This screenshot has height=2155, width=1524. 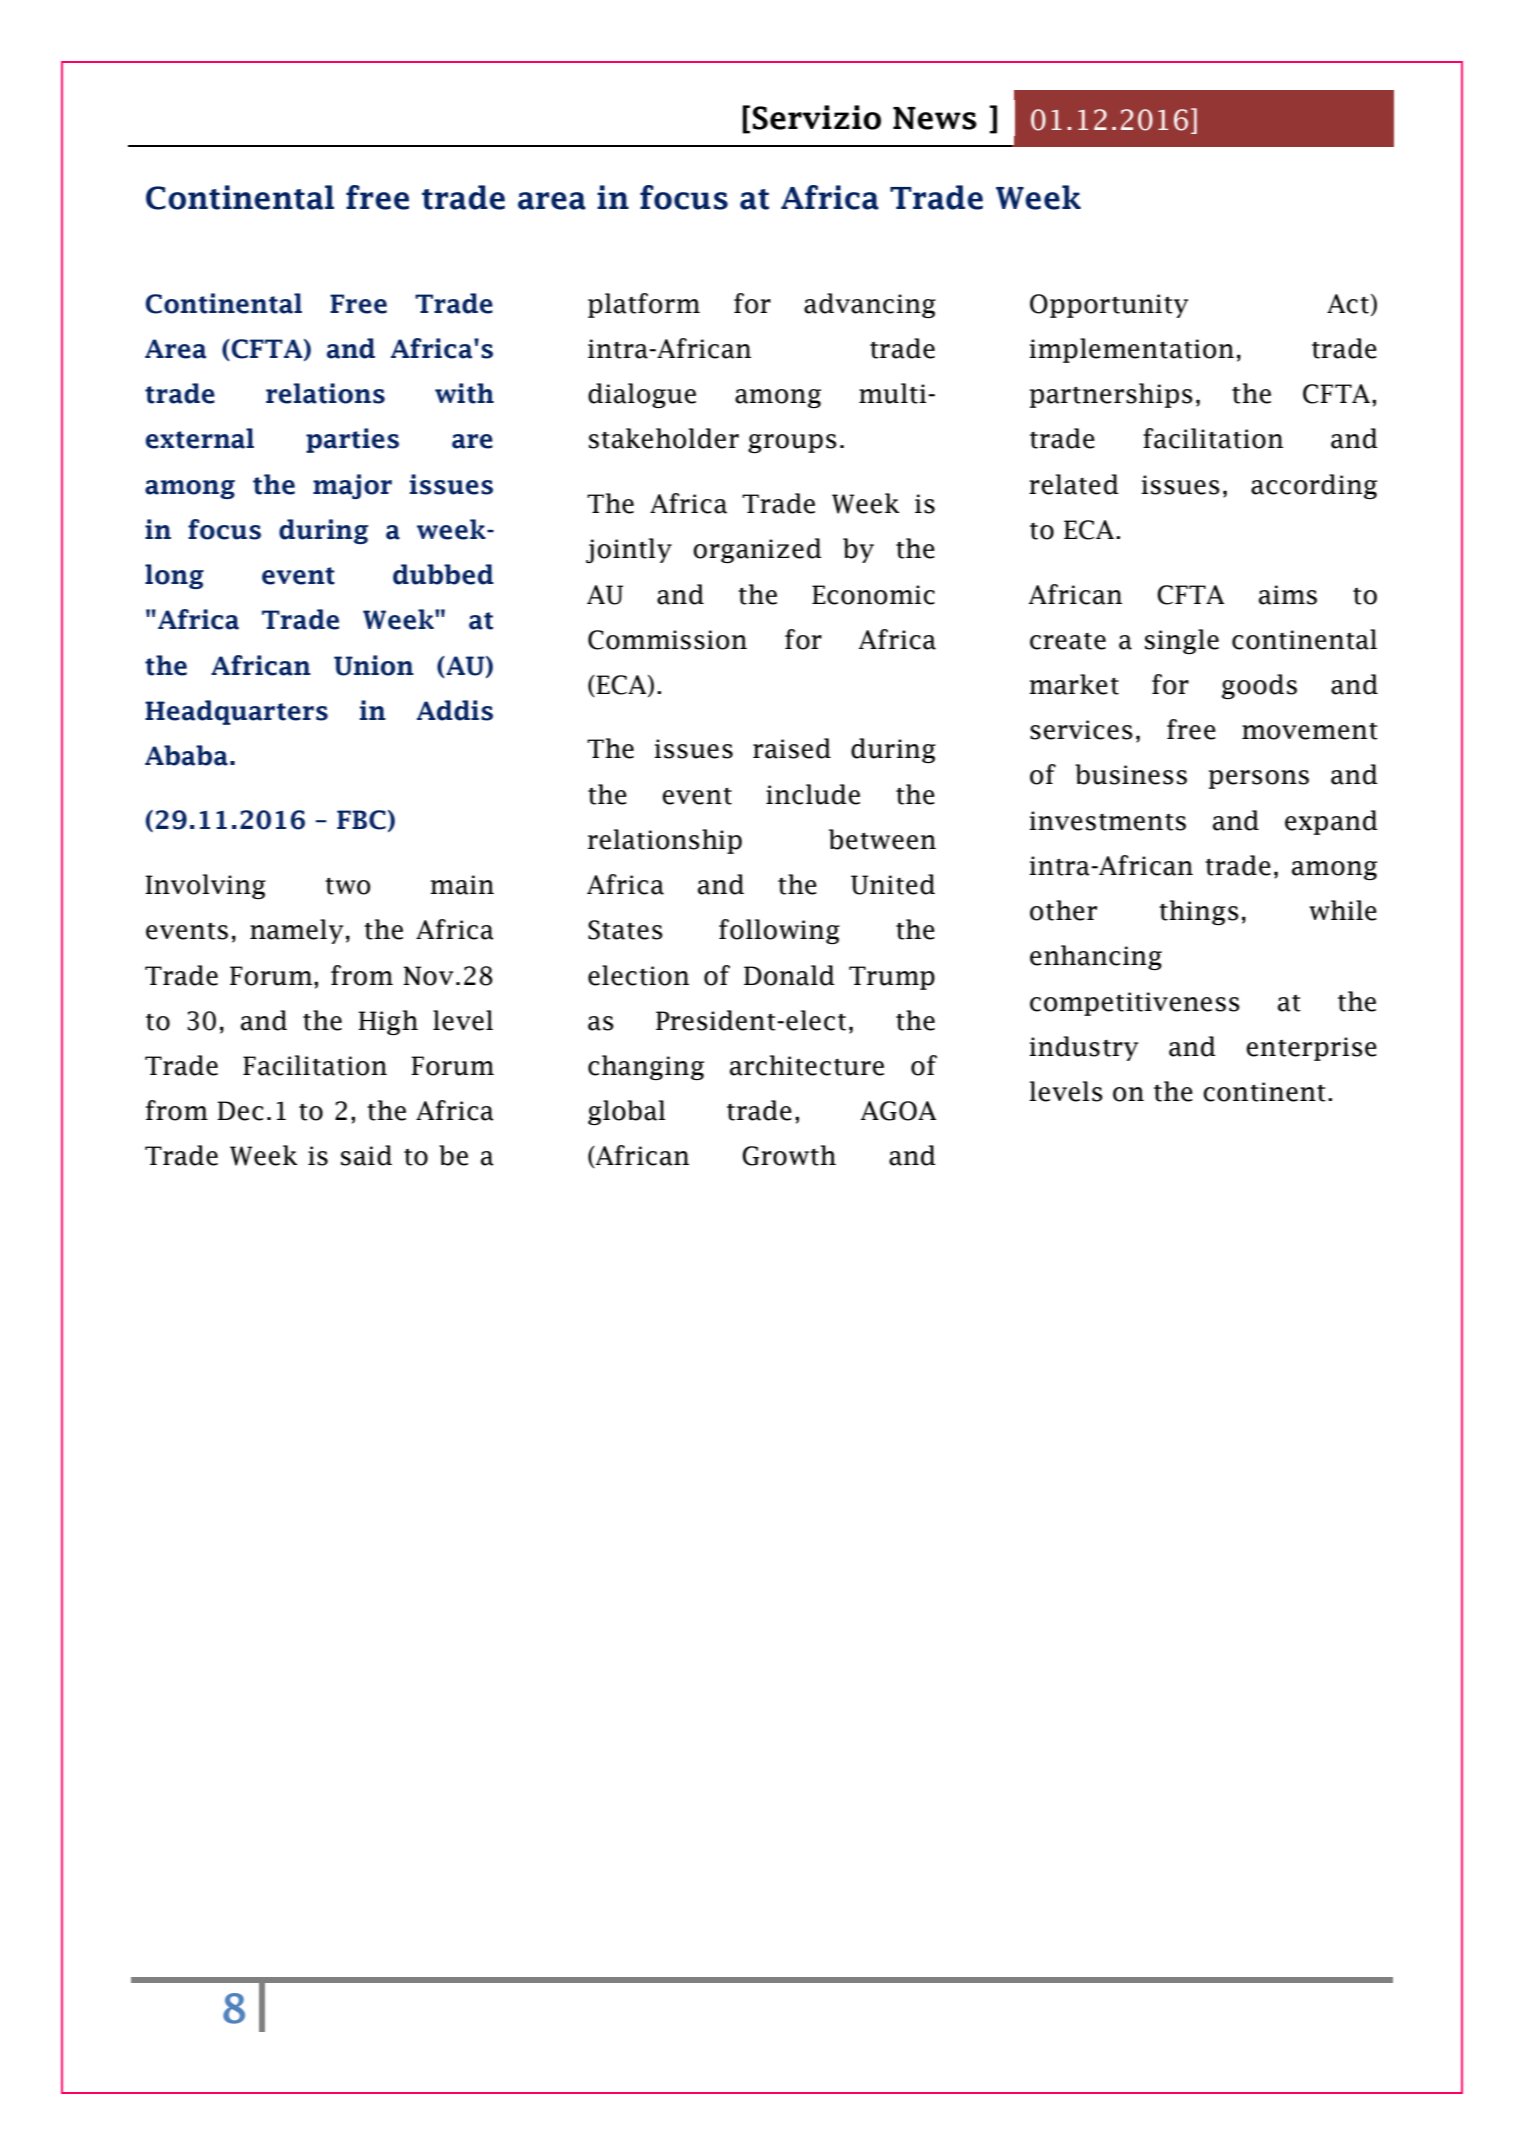 I want to click on major, so click(x=352, y=486).
